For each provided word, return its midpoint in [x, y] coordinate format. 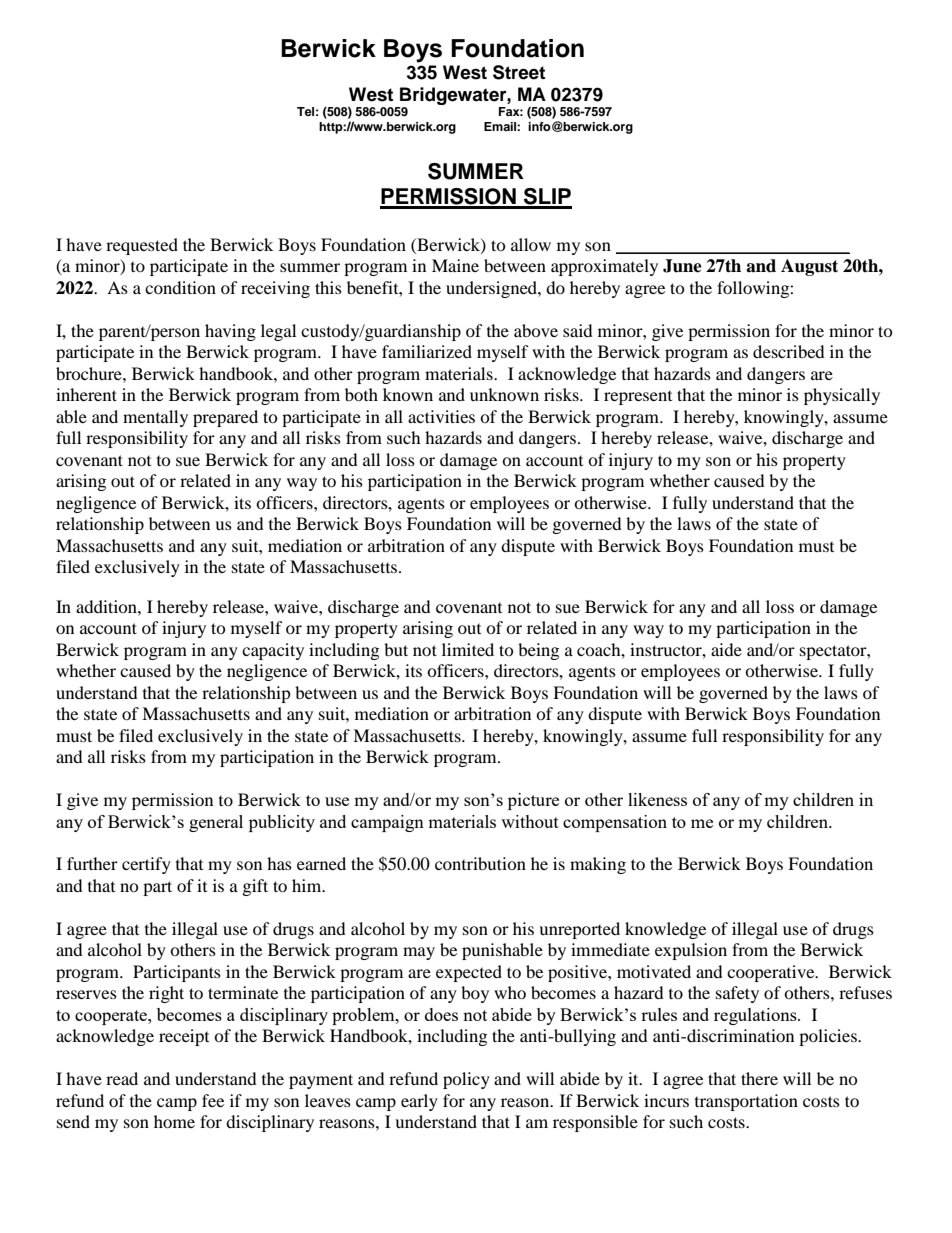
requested [142, 246]
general [216, 823]
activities [441, 416]
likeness [657, 799]
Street [519, 72]
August [809, 267]
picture [533, 801]
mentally [155, 418]
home [174, 1121]
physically [842, 396]
